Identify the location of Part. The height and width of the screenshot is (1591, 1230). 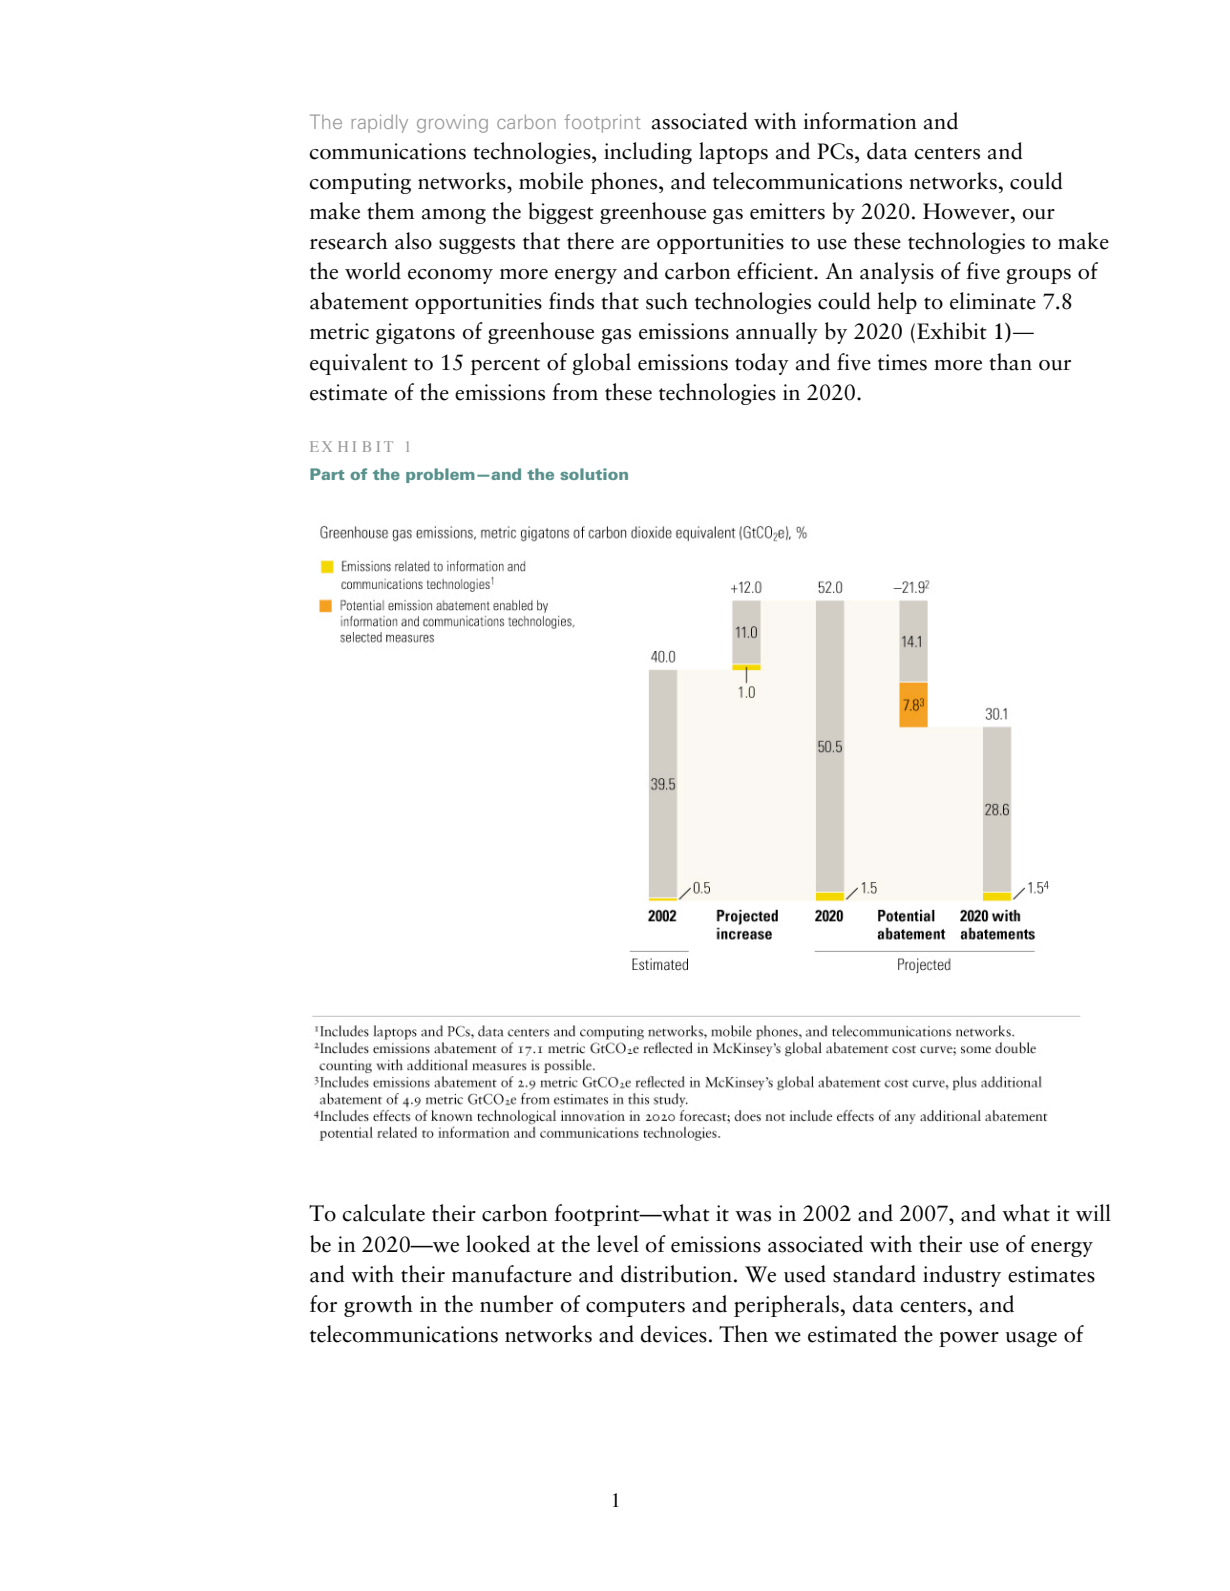
(327, 474).
